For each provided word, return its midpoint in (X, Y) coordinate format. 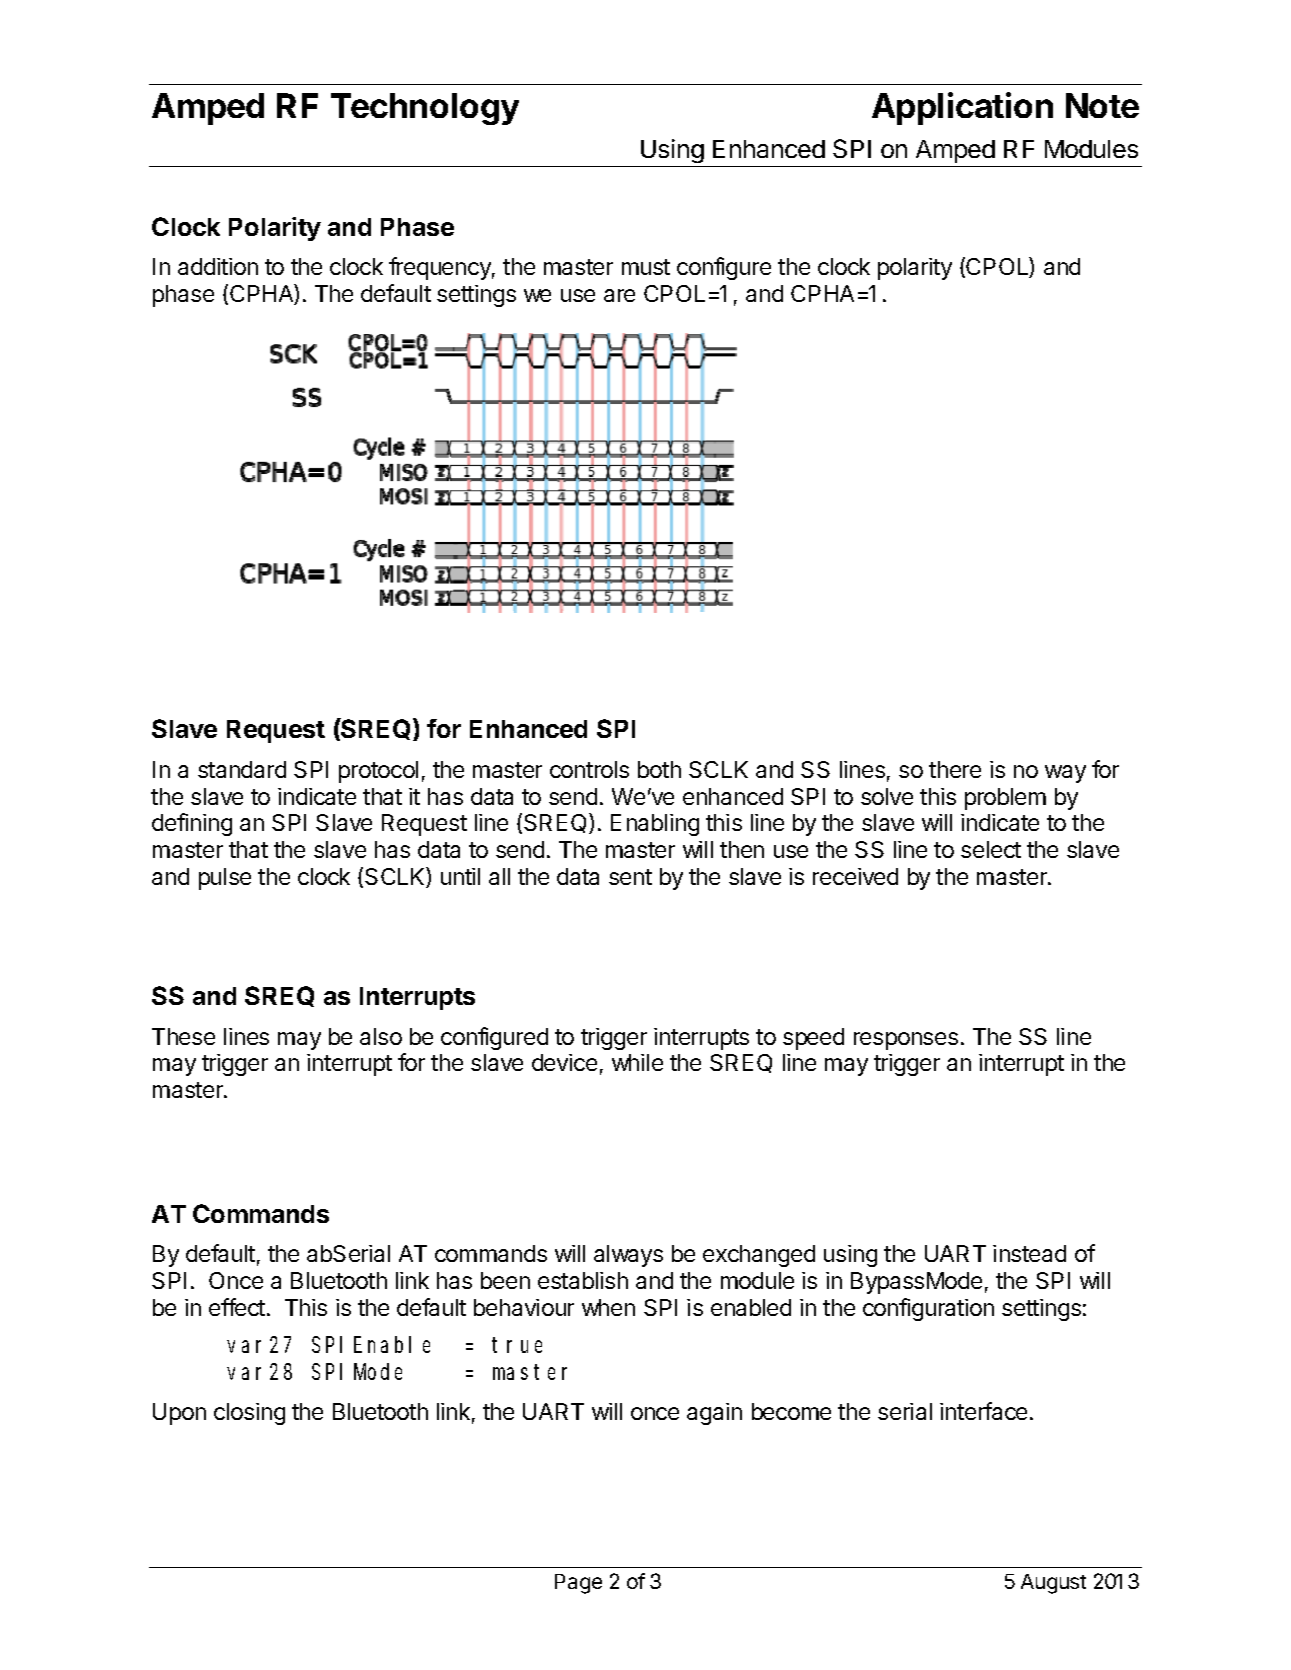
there (955, 769)
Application (962, 108)
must (646, 267)
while (637, 1062)
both (659, 769)
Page (578, 1584)
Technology (425, 109)
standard (242, 769)
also (381, 1036)
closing (249, 1414)
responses (906, 1041)
